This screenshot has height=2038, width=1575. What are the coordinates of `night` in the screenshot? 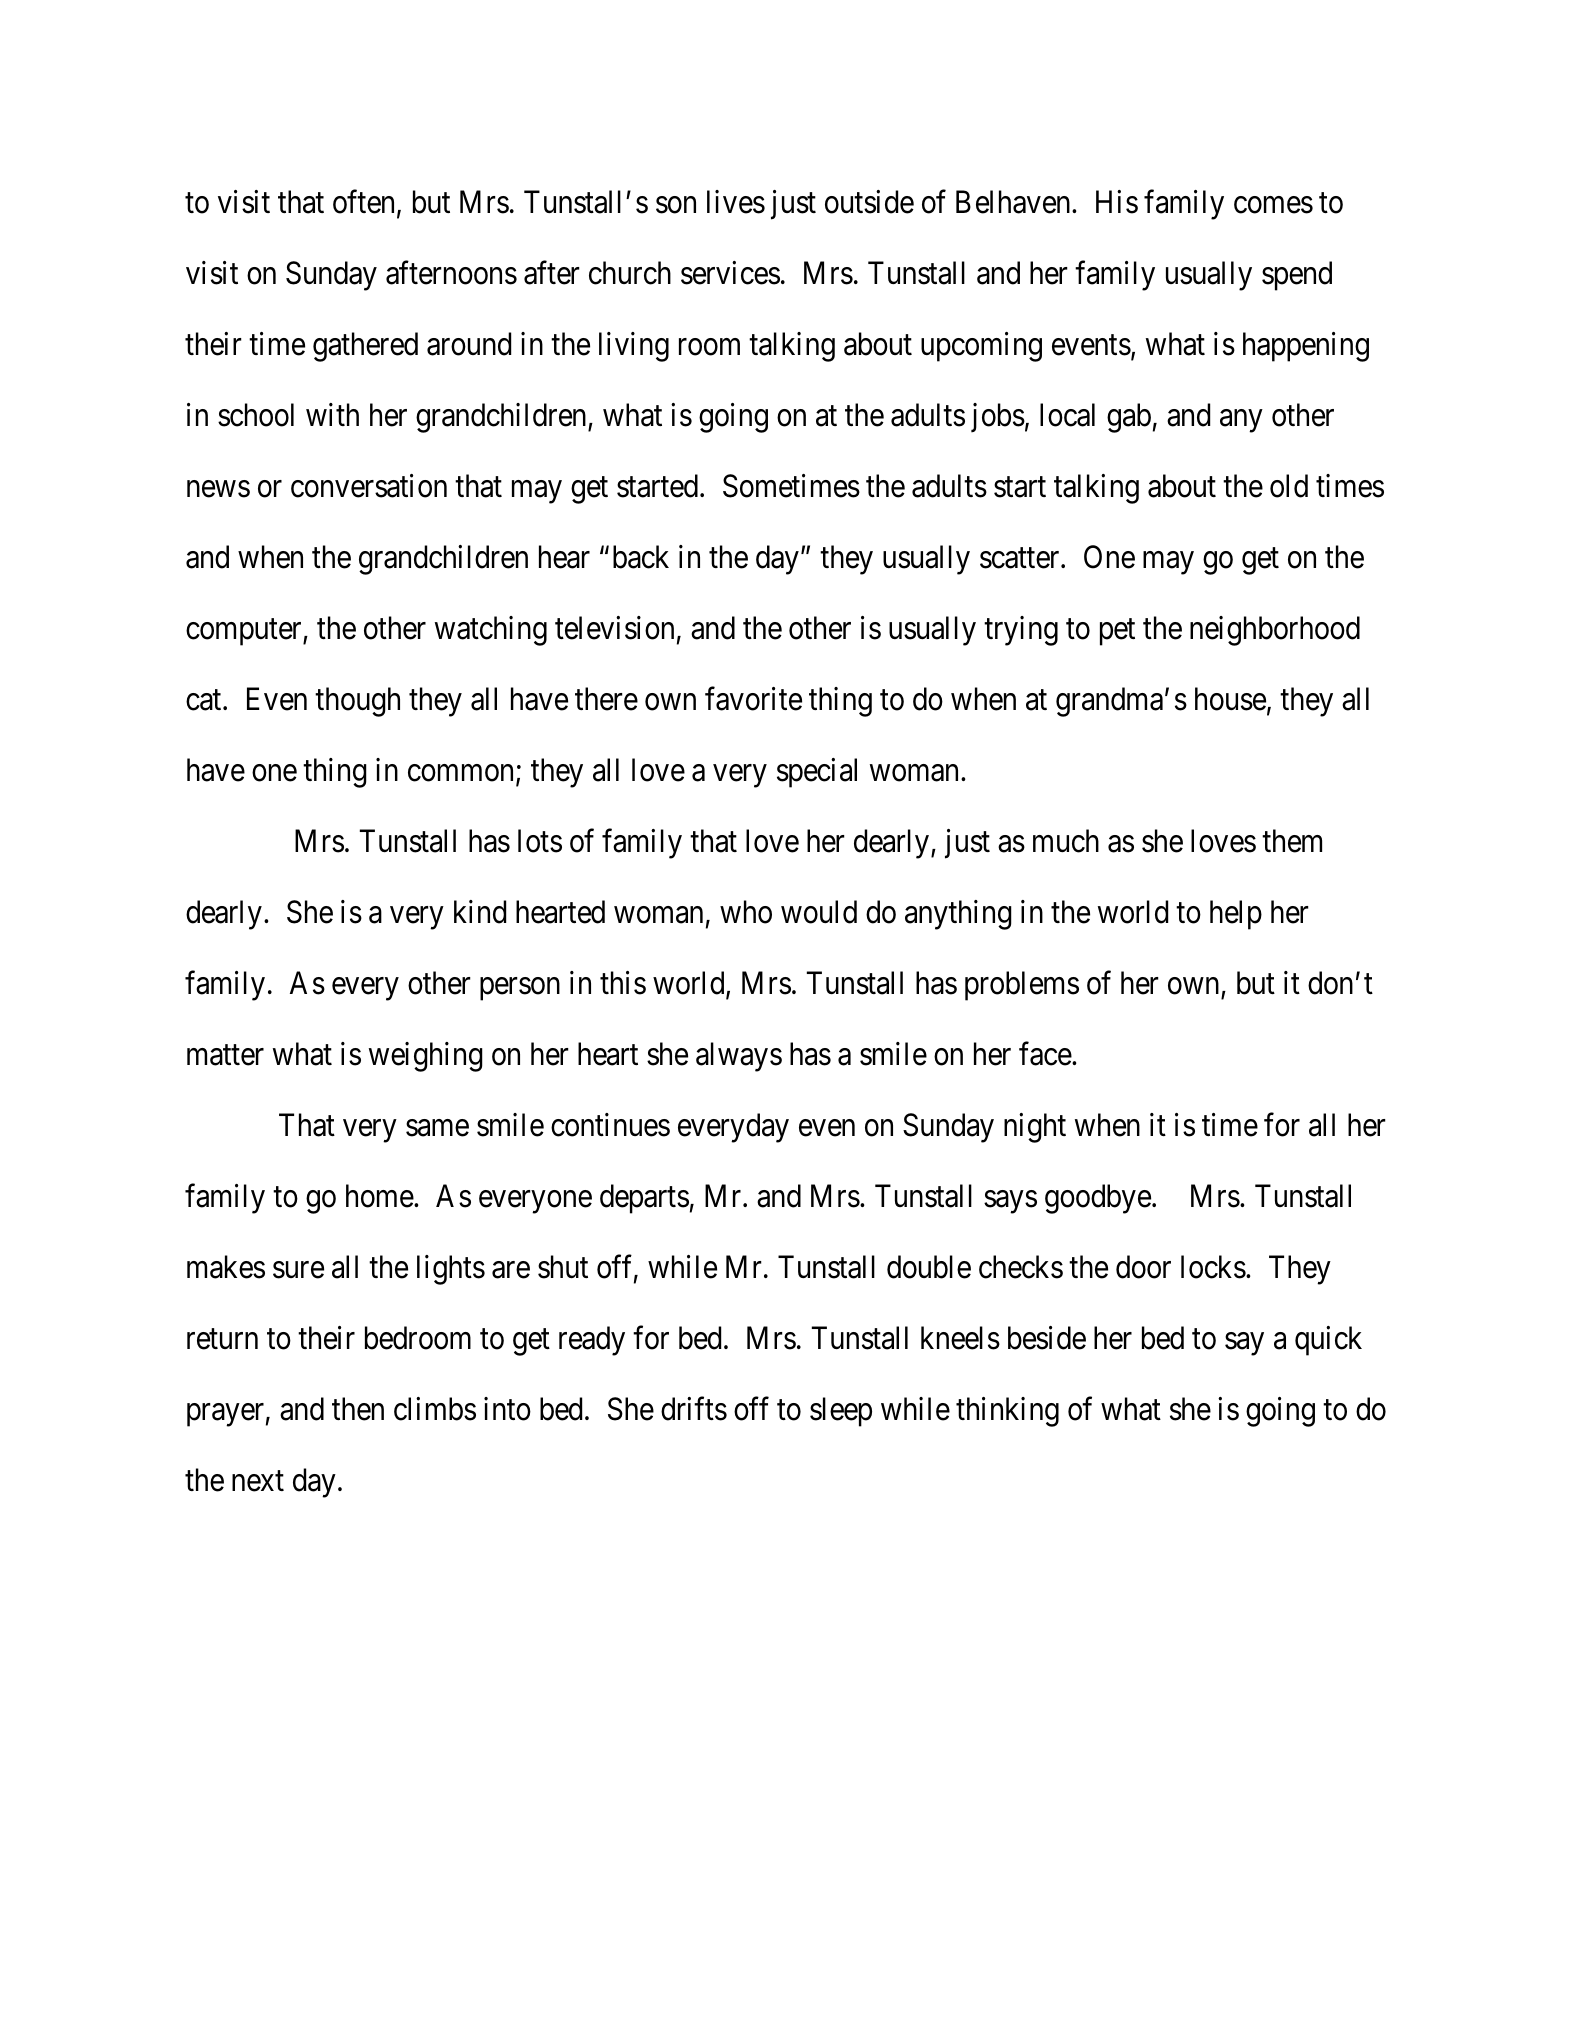 It's located at (1035, 1128).
